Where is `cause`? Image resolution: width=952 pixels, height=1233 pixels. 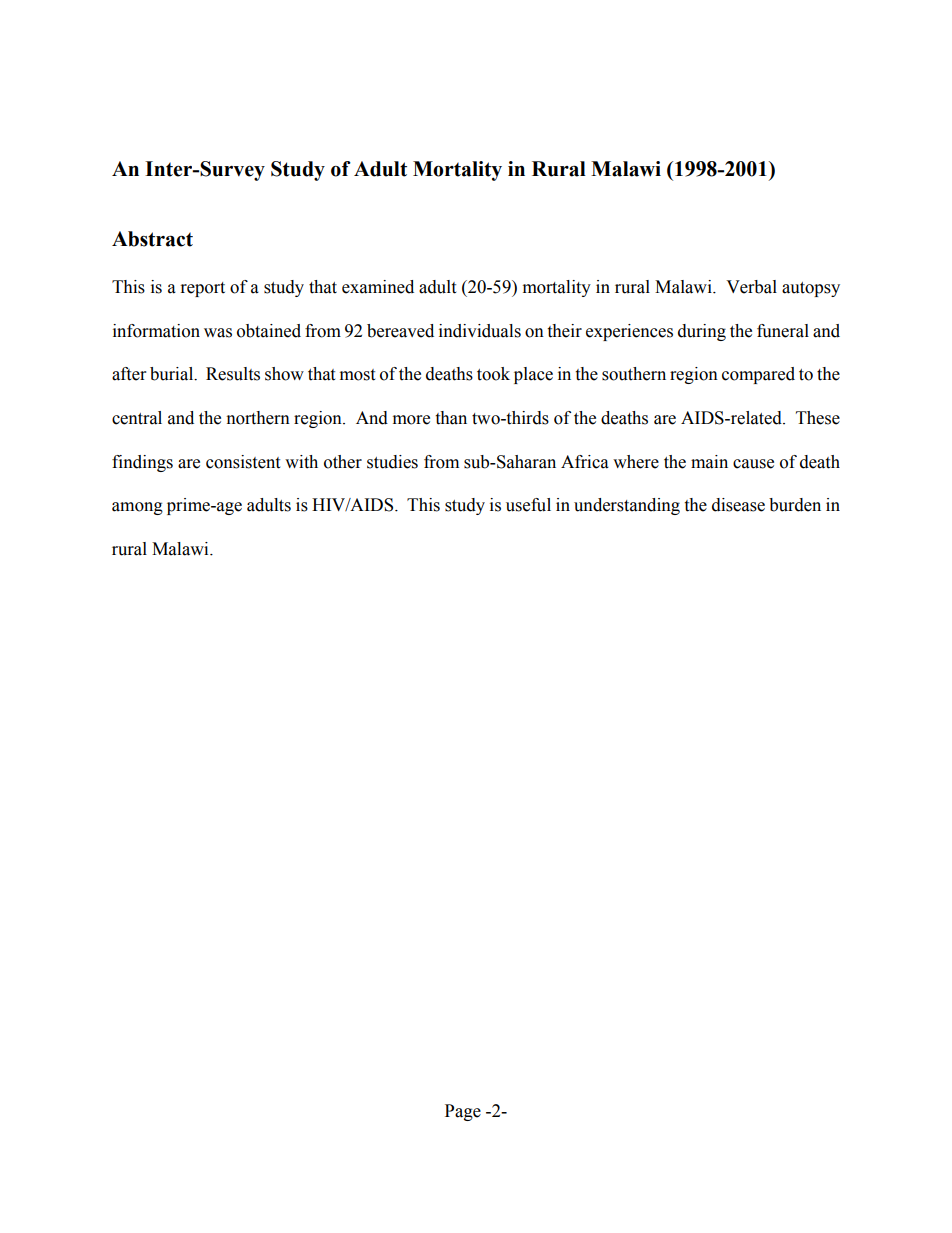
cause is located at coordinates (753, 464).
